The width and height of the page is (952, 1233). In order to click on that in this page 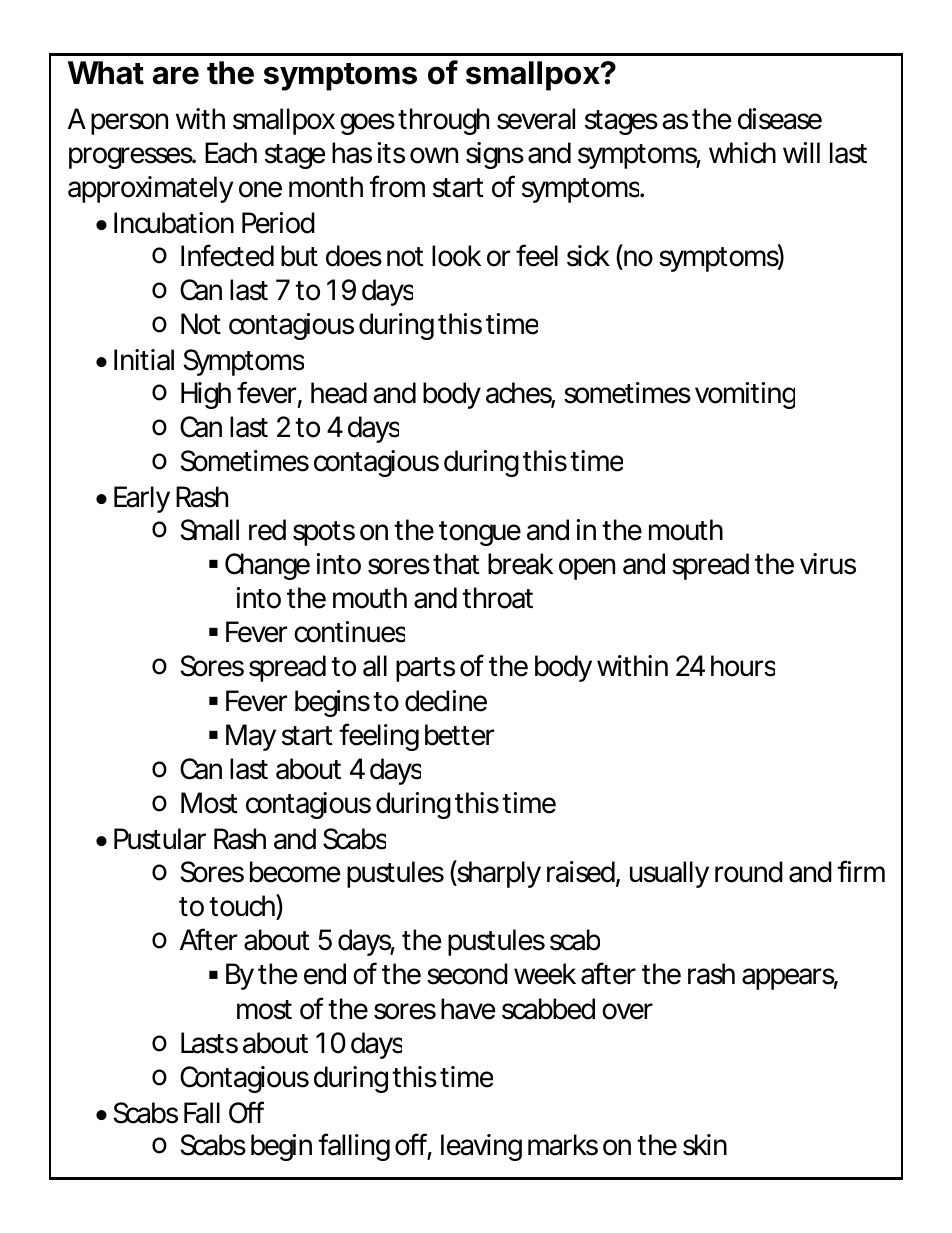, I will do `click(456, 564)`.
